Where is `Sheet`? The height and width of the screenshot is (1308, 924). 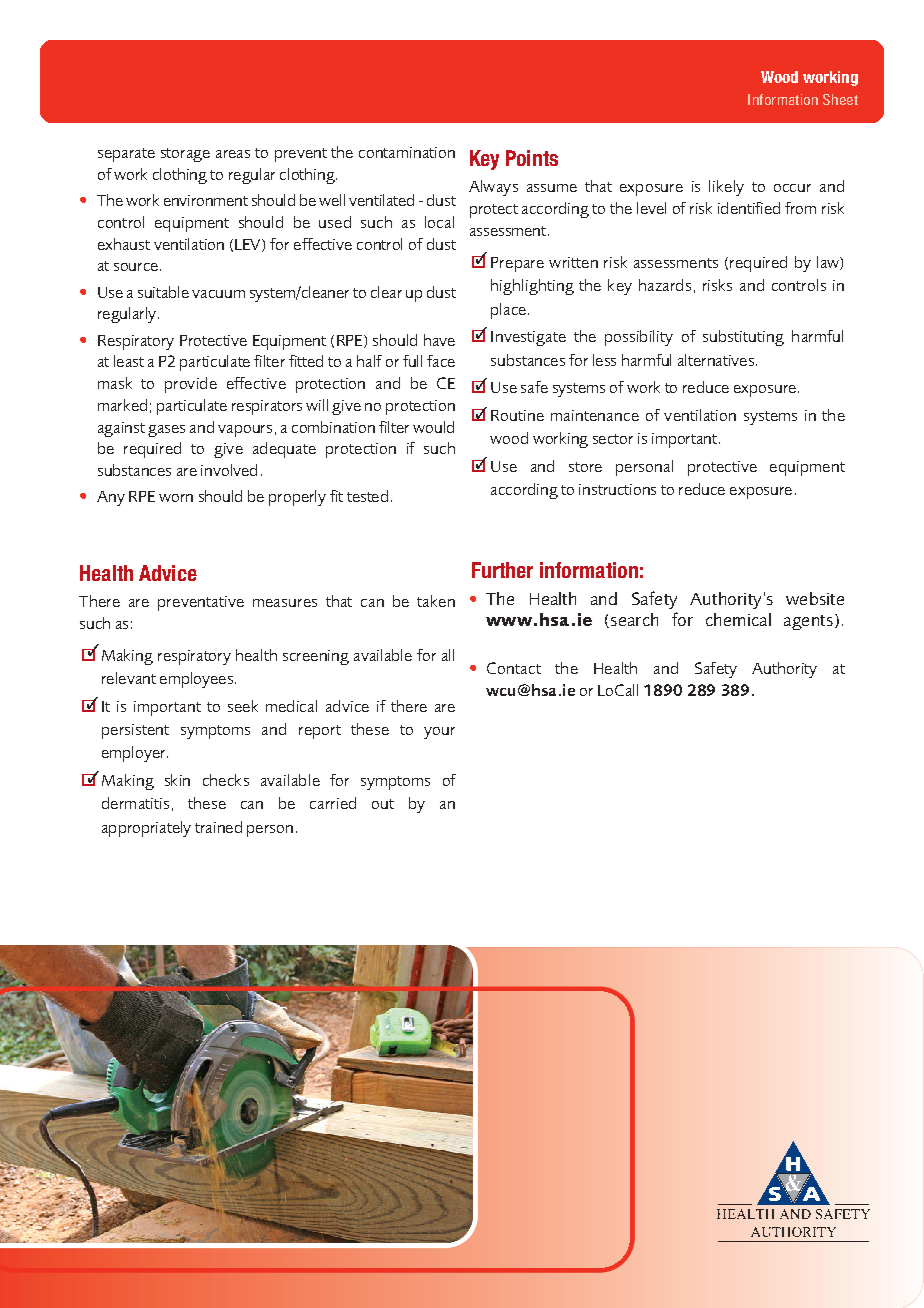 Sheet is located at coordinates (840, 99).
